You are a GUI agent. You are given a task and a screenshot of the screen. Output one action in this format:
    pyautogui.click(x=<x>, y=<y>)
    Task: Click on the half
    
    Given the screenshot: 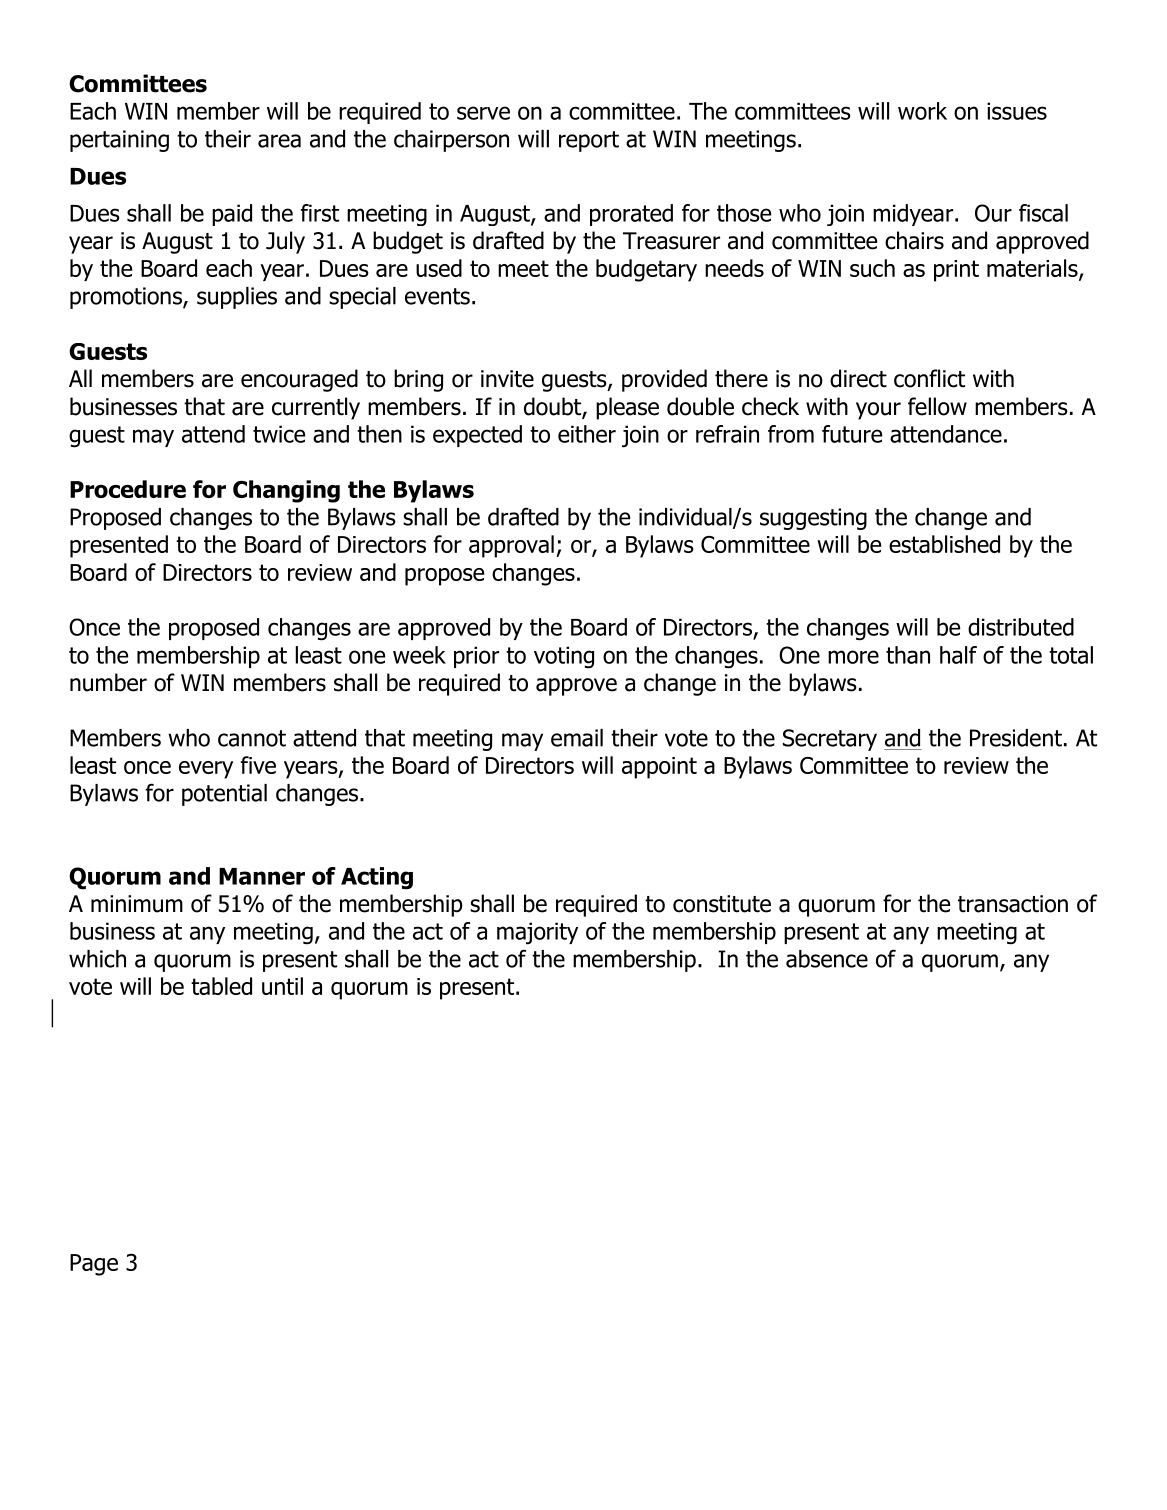 What is the action you would take?
    pyautogui.click(x=958, y=655)
